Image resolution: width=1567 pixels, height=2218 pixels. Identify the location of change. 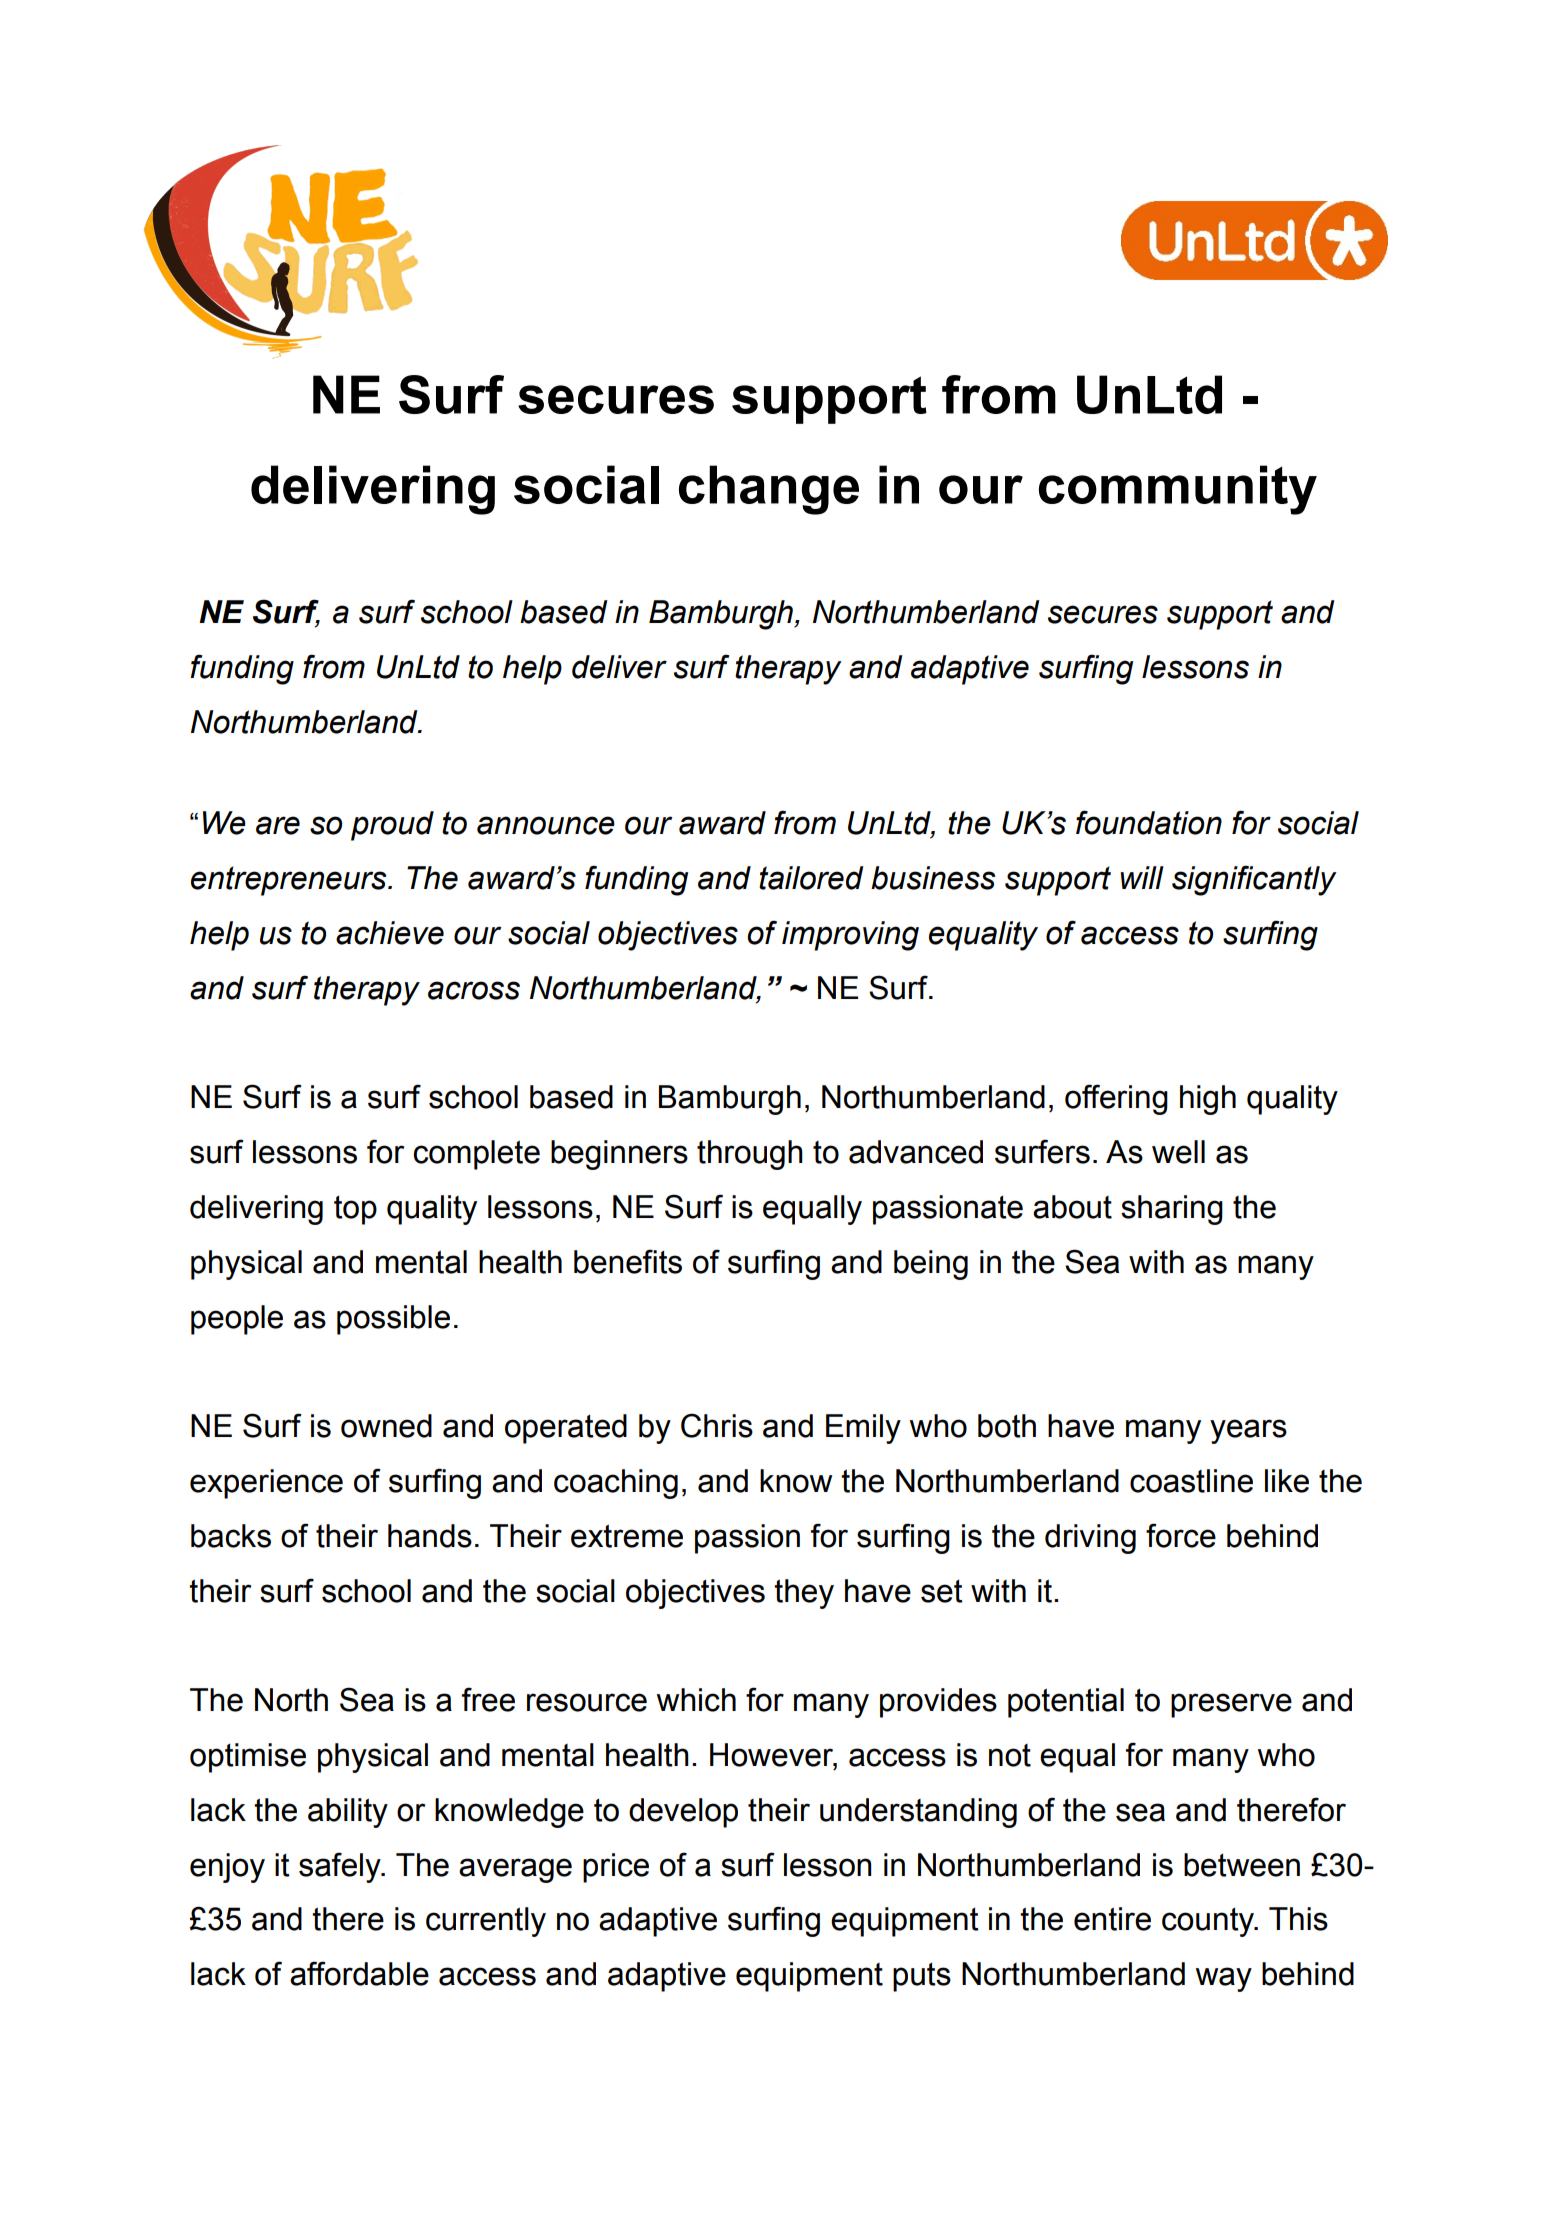
(769, 490).
